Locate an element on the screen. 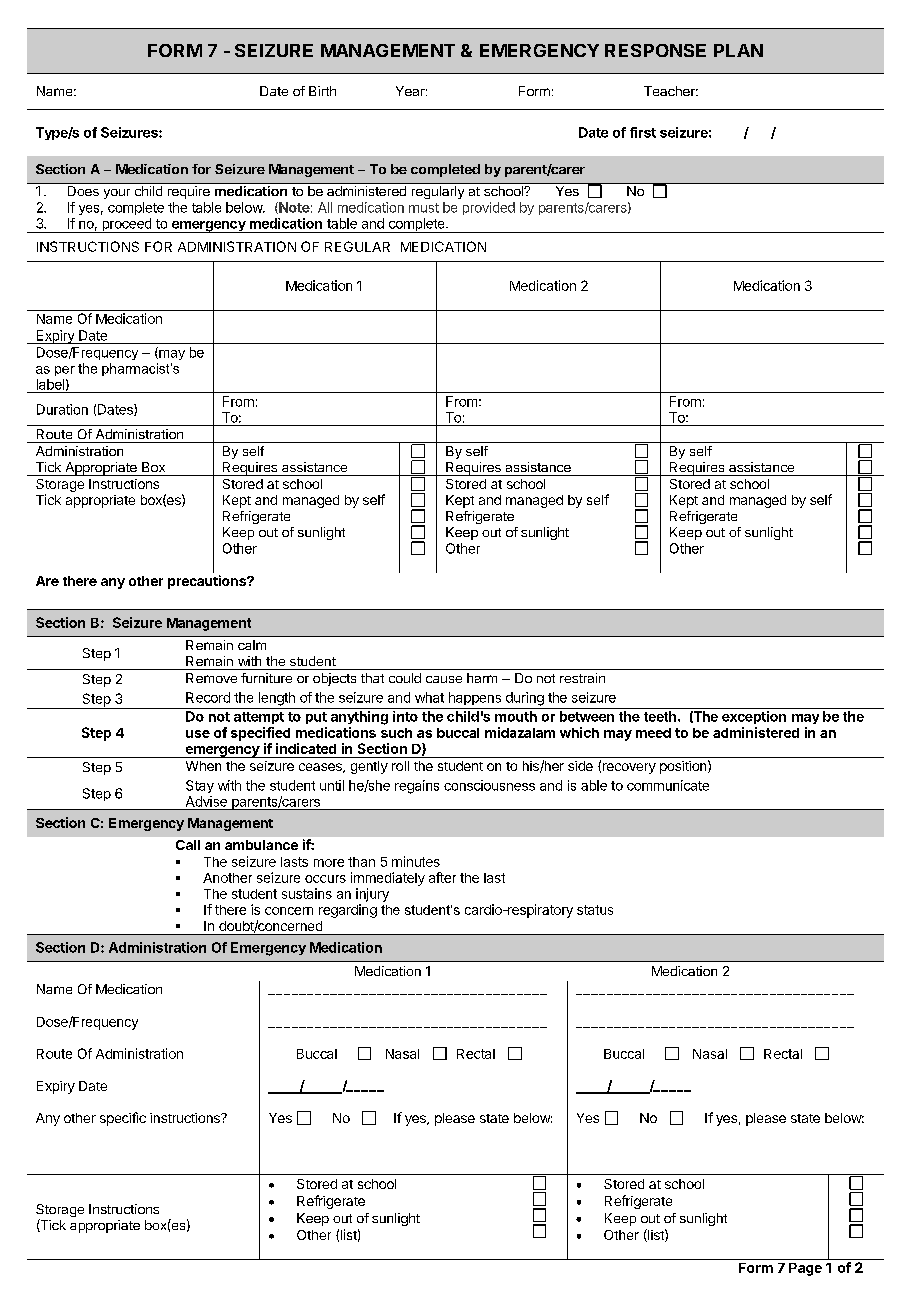 The width and height of the screenshot is (924, 1308). Remove is located at coordinates (211, 678).
